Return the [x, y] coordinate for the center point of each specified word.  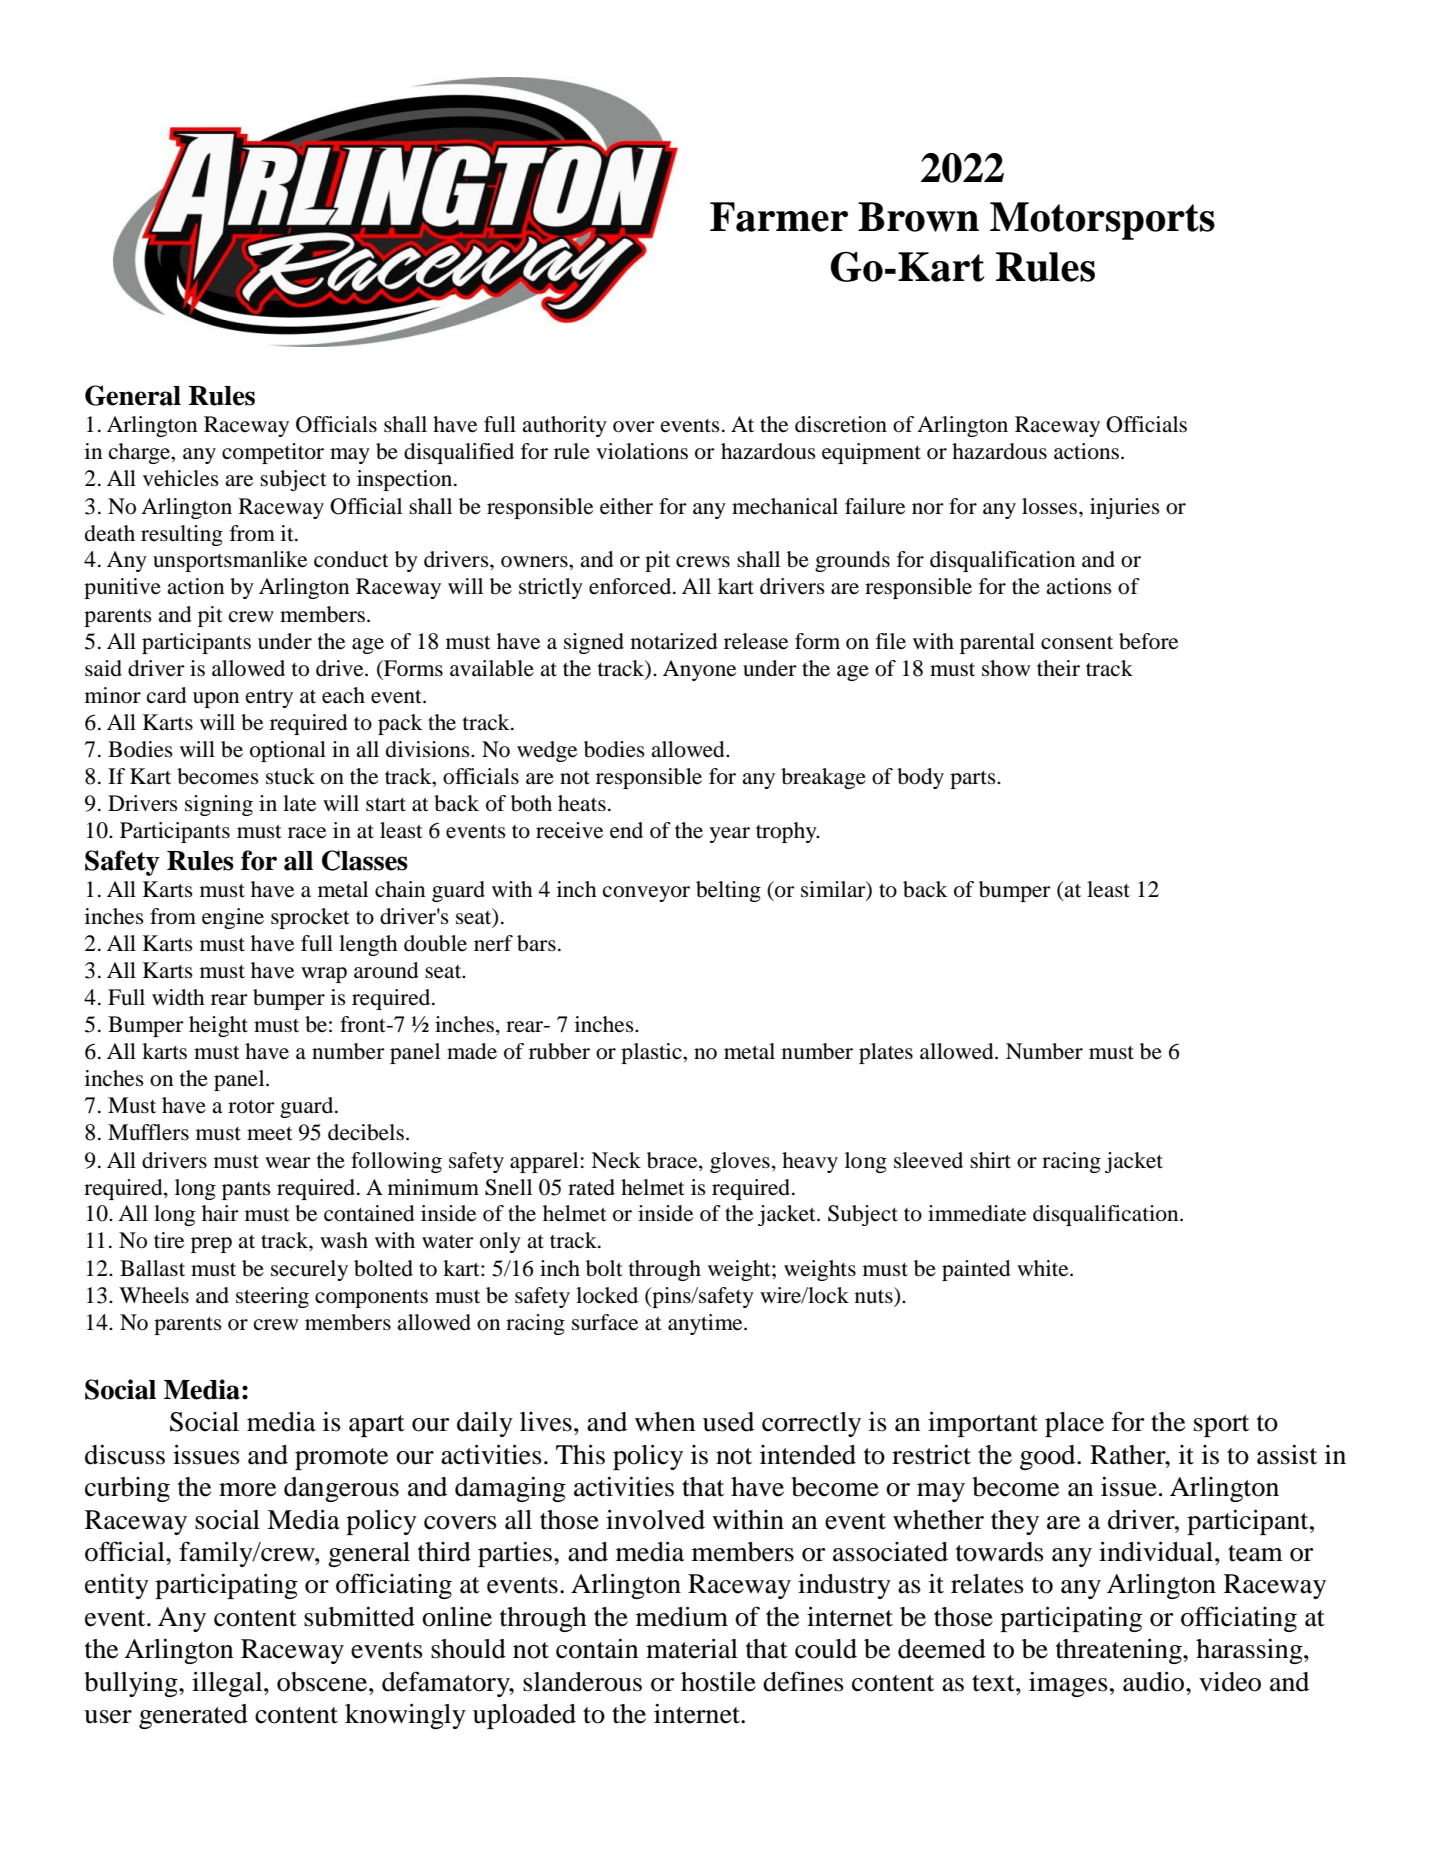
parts [974, 780]
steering [272, 1297]
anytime [706, 1324]
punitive [122, 588]
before [1148, 641]
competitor [273, 453]
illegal [228, 1684]
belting [728, 891]
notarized [674, 641]
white [1044, 1268]
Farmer [779, 217]
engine [233, 918]
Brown [918, 217]
